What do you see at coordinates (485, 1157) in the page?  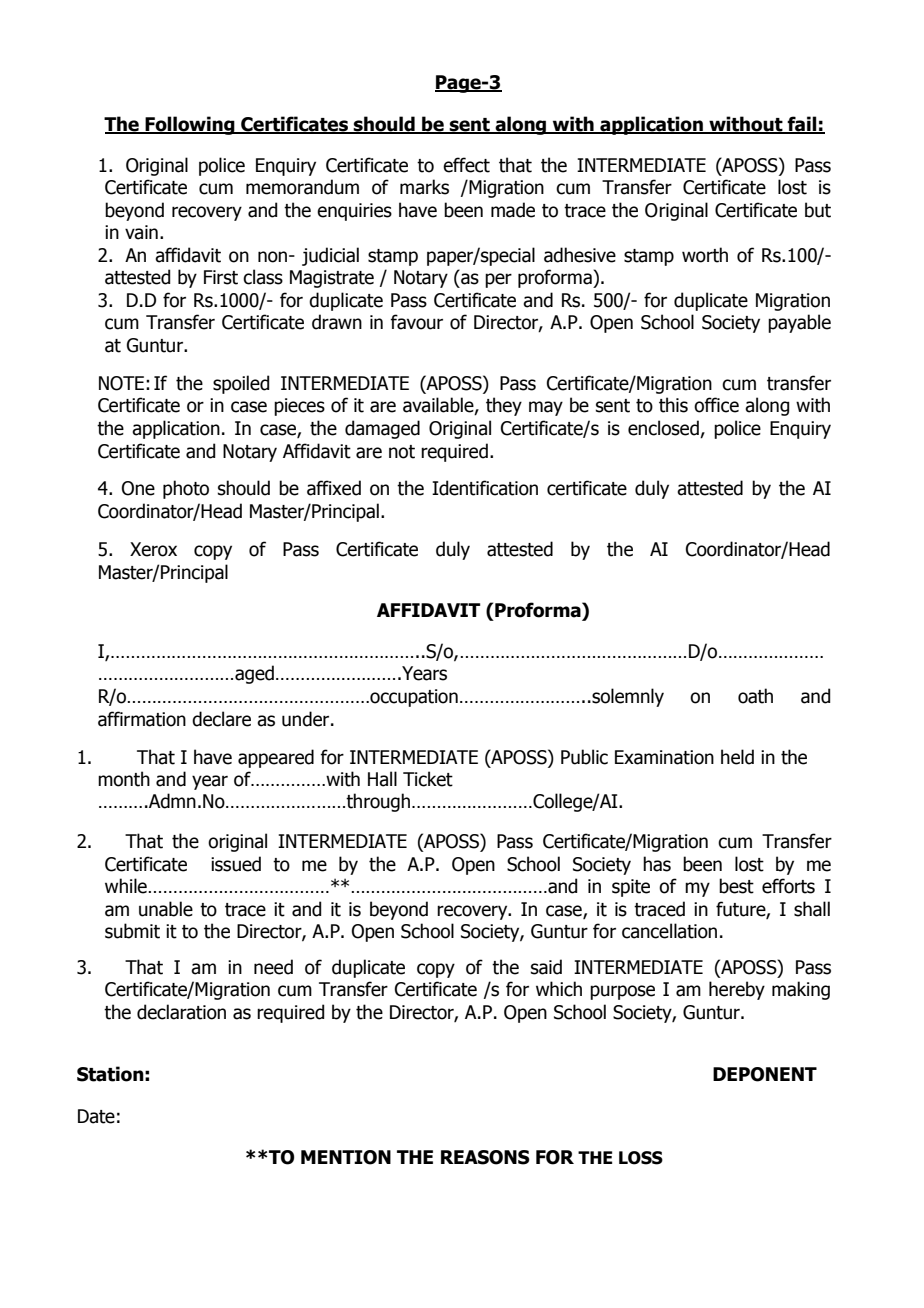 I see `REASONS` at bounding box center [485, 1157].
